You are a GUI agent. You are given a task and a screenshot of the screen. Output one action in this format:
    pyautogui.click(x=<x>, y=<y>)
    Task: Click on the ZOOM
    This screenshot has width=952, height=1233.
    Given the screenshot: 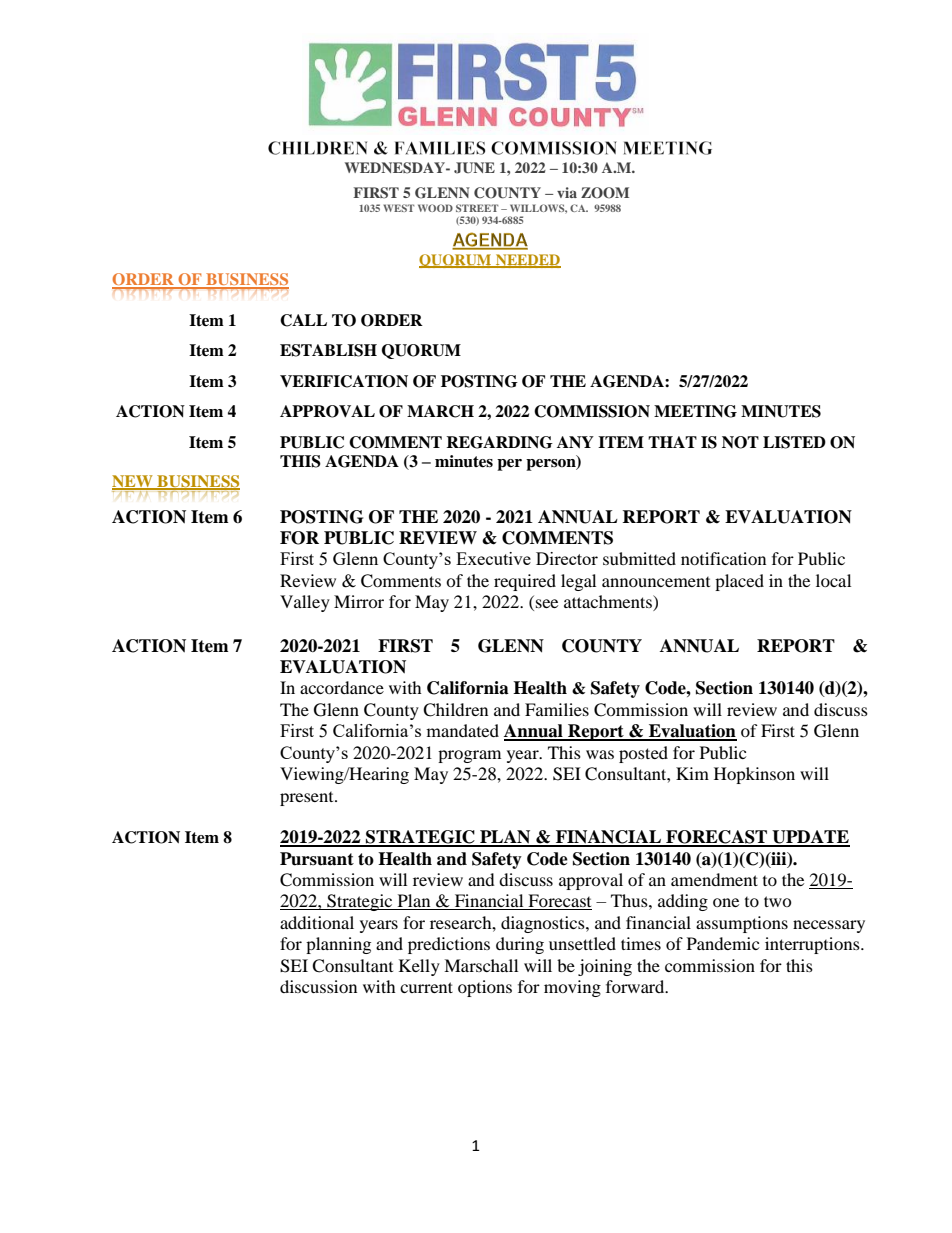 What is the action you would take?
    pyautogui.click(x=605, y=193)
